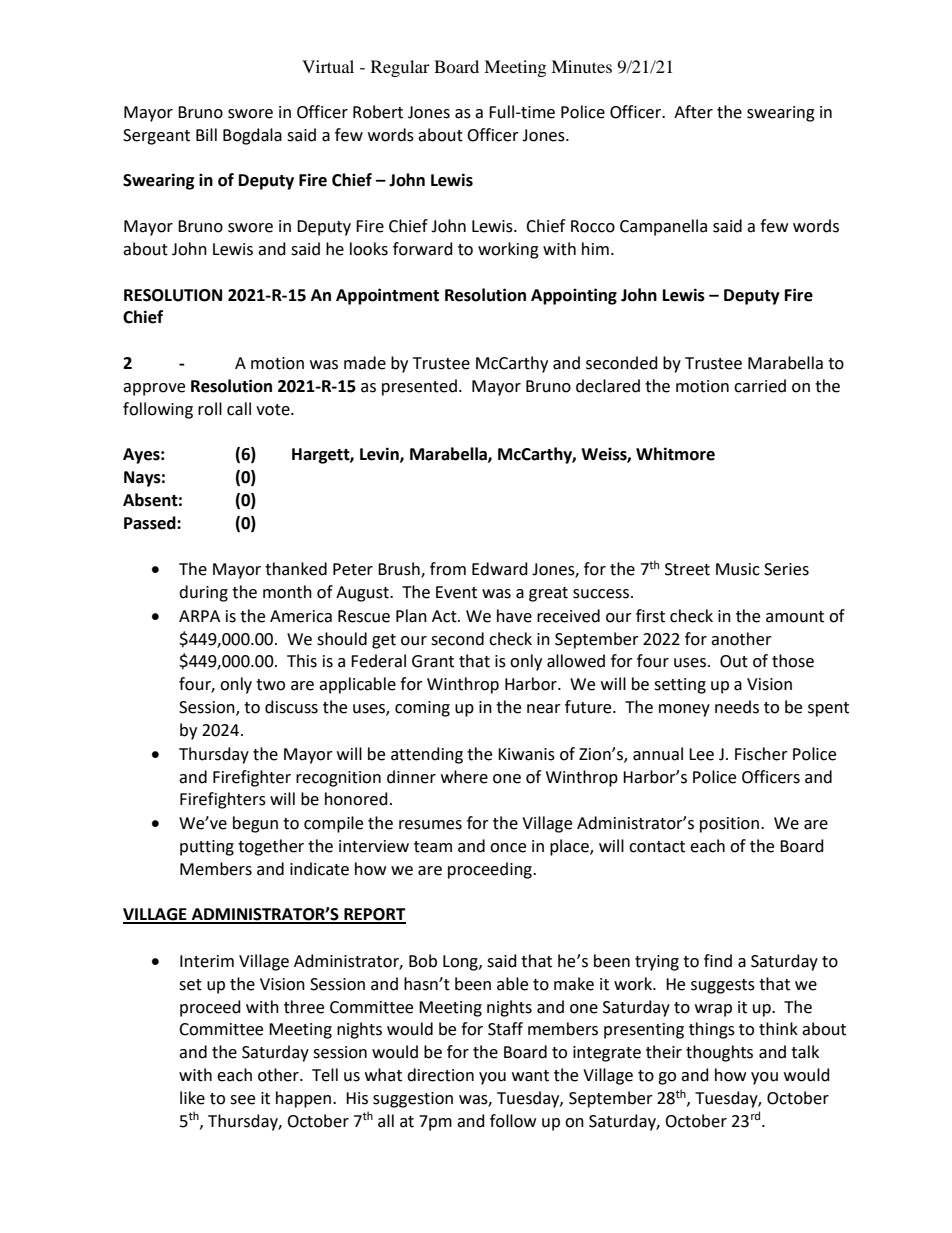 Image resolution: width=952 pixels, height=1233 pixels. I want to click on Edward, so click(500, 569).
